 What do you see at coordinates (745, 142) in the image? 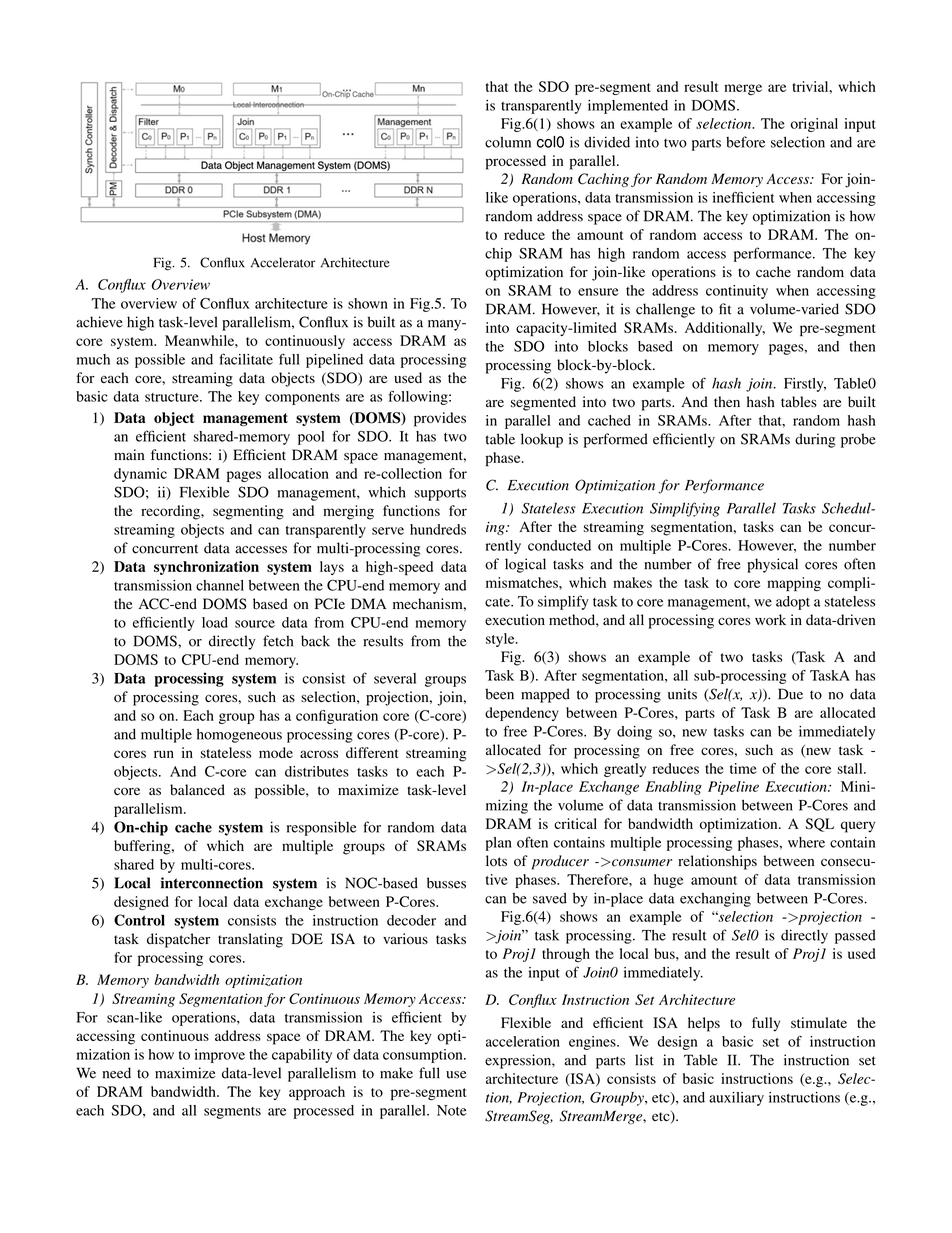
I see `before` at bounding box center [745, 142].
